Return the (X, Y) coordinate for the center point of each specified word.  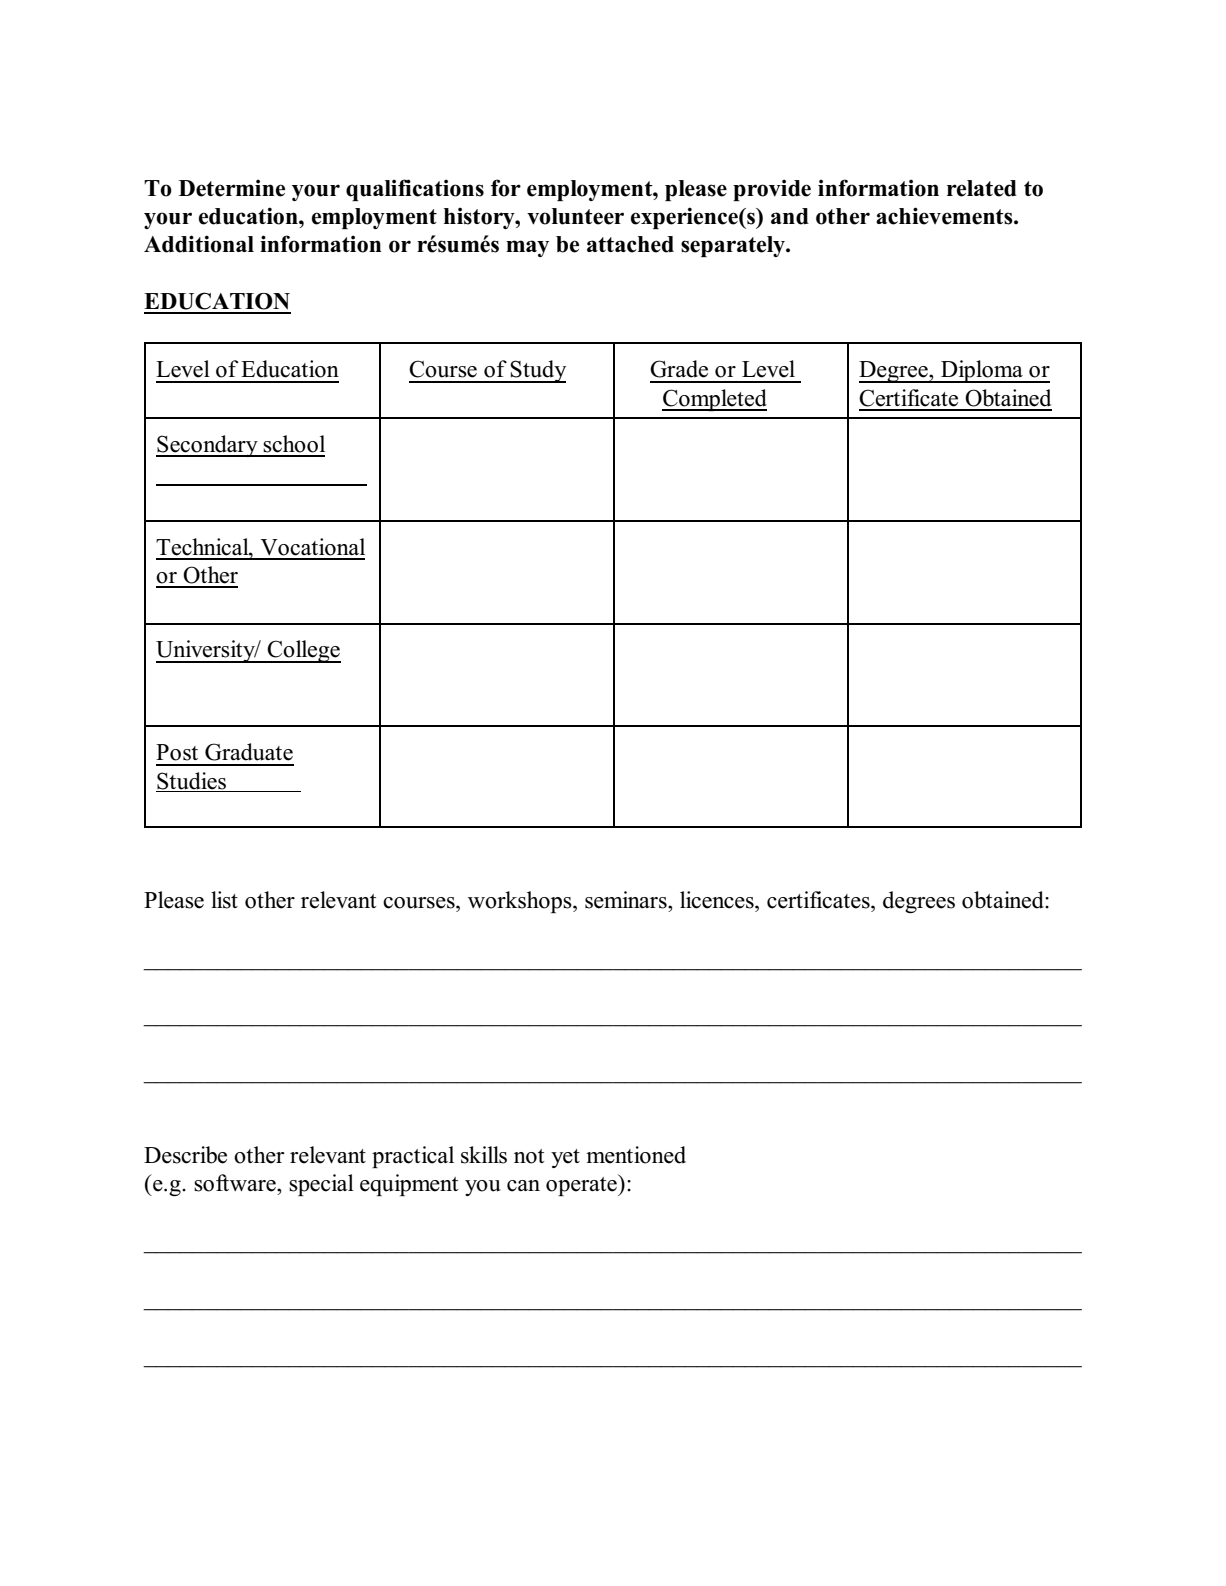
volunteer (575, 216)
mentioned (636, 1155)
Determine (232, 188)
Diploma (982, 371)
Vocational (312, 547)
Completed (714, 400)
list (224, 900)
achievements (945, 216)
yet (565, 1158)
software (236, 1183)
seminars (627, 900)
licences (718, 900)
